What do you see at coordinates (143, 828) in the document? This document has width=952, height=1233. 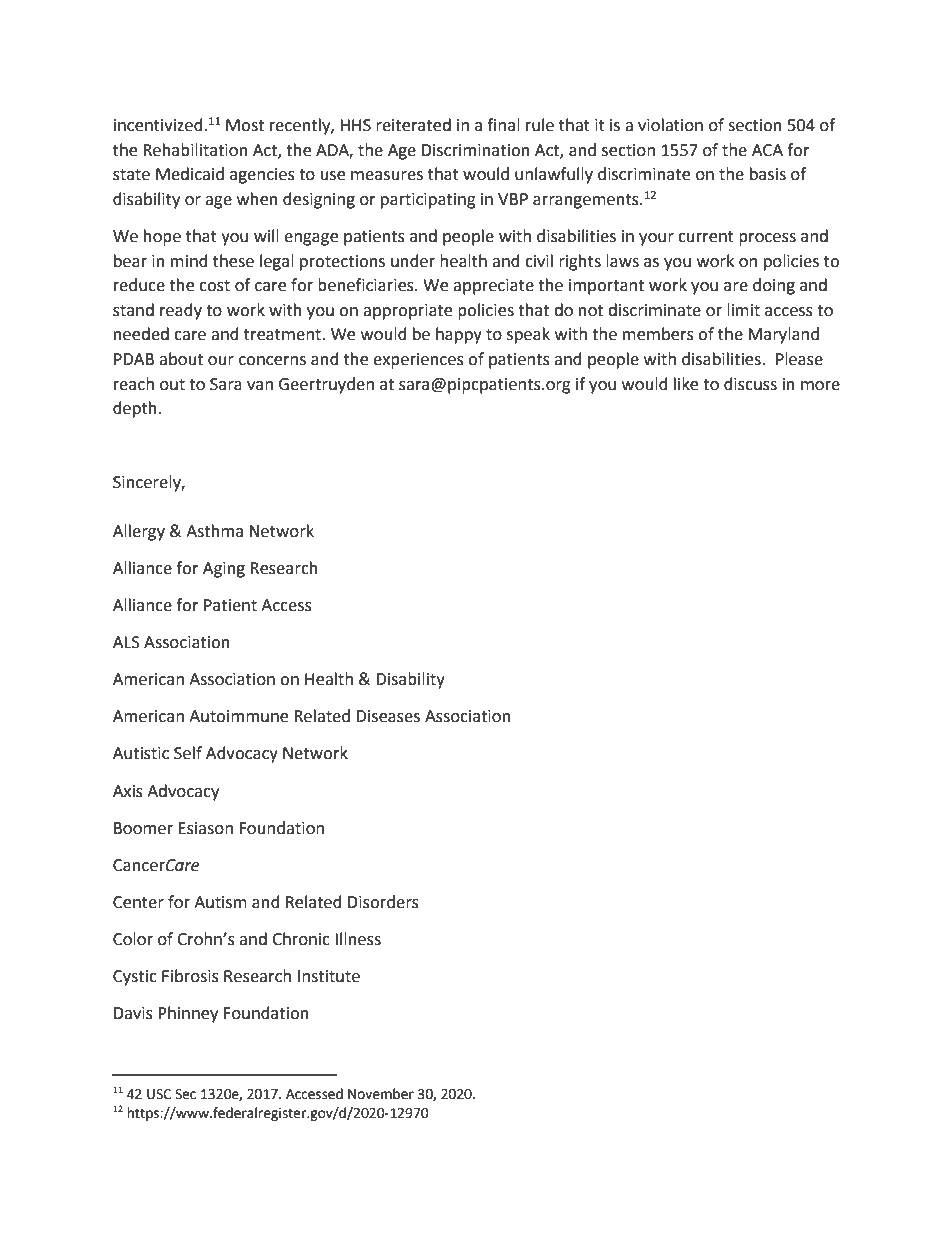 I see `Boomer` at bounding box center [143, 828].
